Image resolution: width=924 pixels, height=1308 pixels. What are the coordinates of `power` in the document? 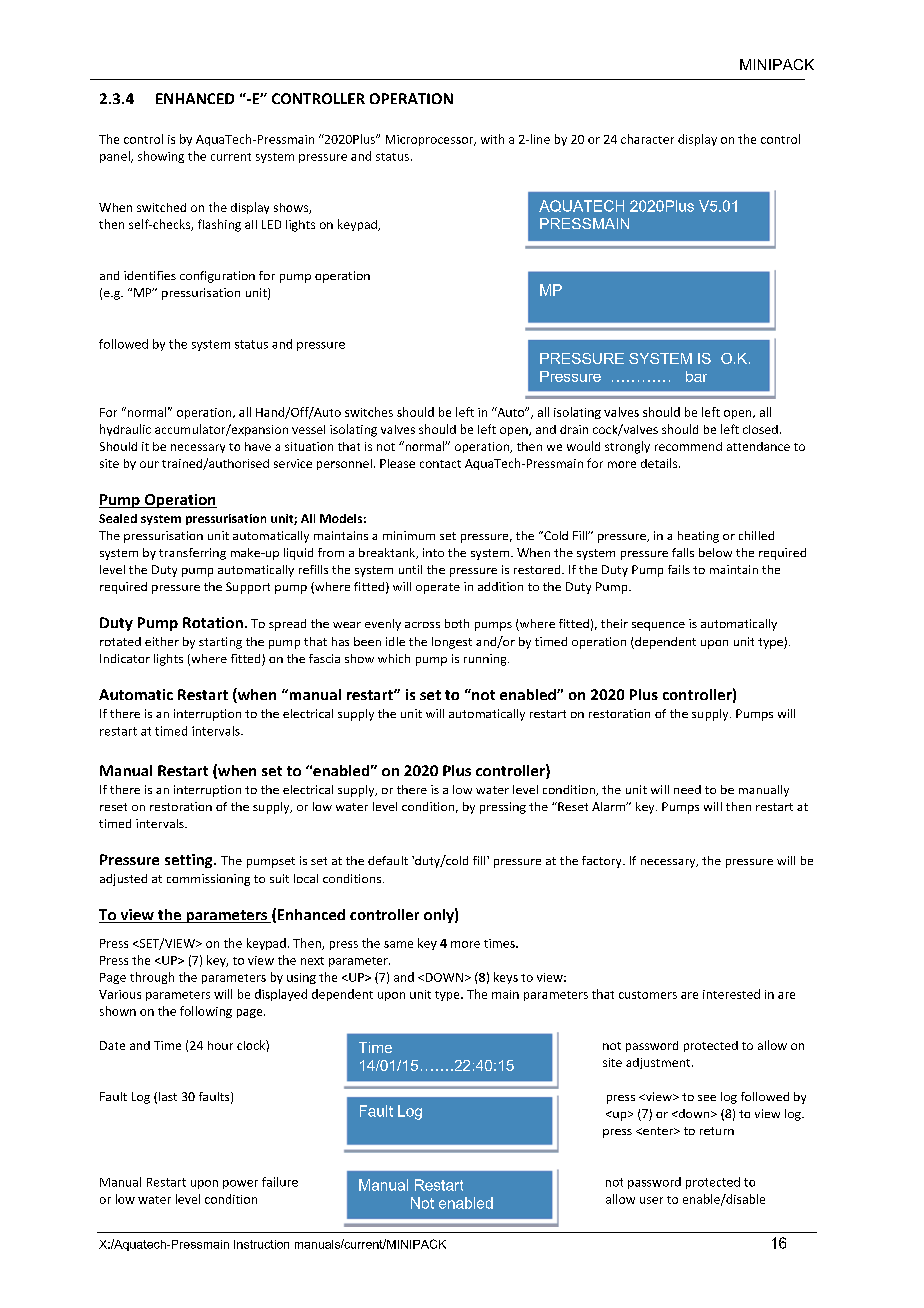 It's located at (240, 1184).
